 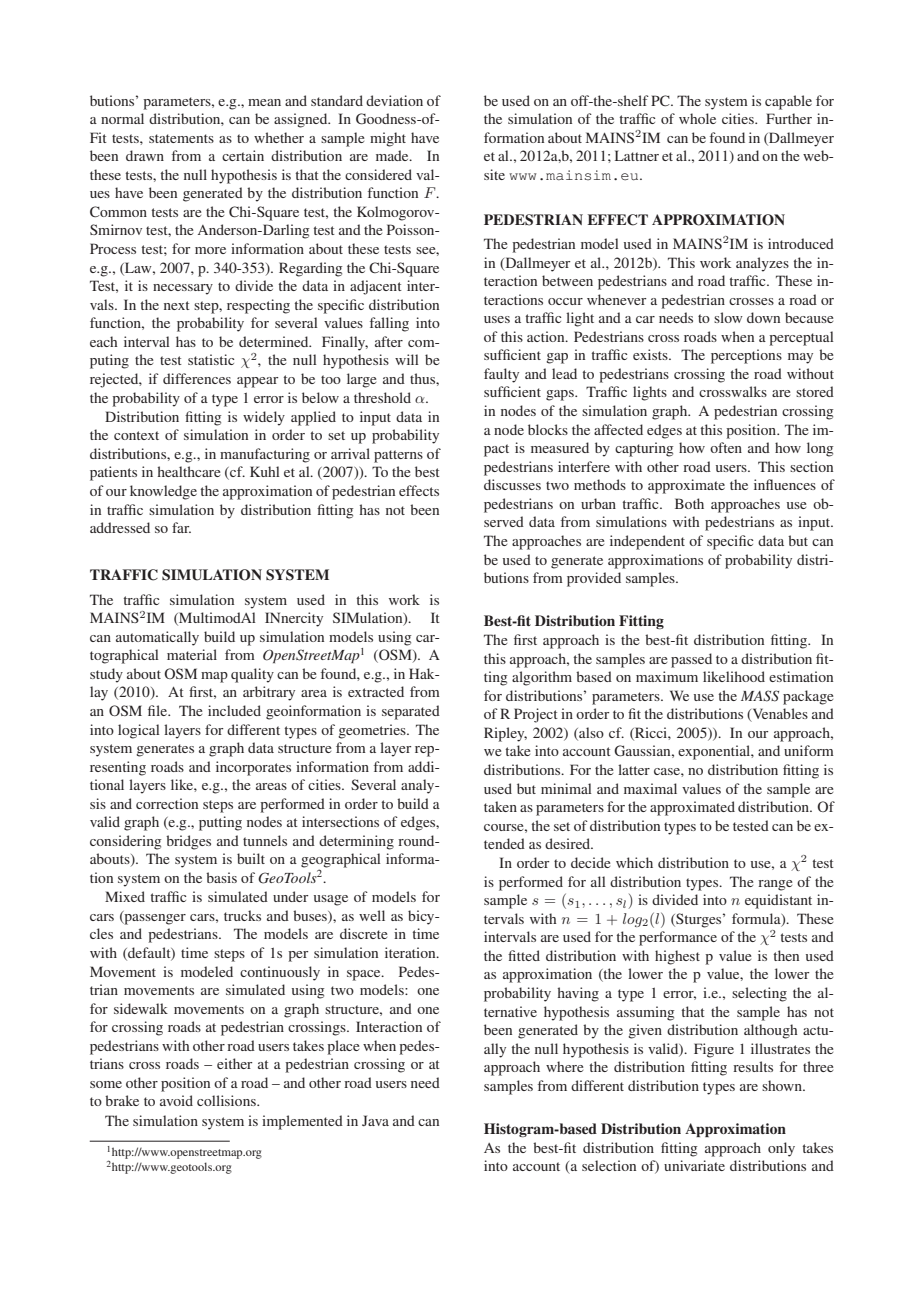 I want to click on may, so click(x=800, y=358).
